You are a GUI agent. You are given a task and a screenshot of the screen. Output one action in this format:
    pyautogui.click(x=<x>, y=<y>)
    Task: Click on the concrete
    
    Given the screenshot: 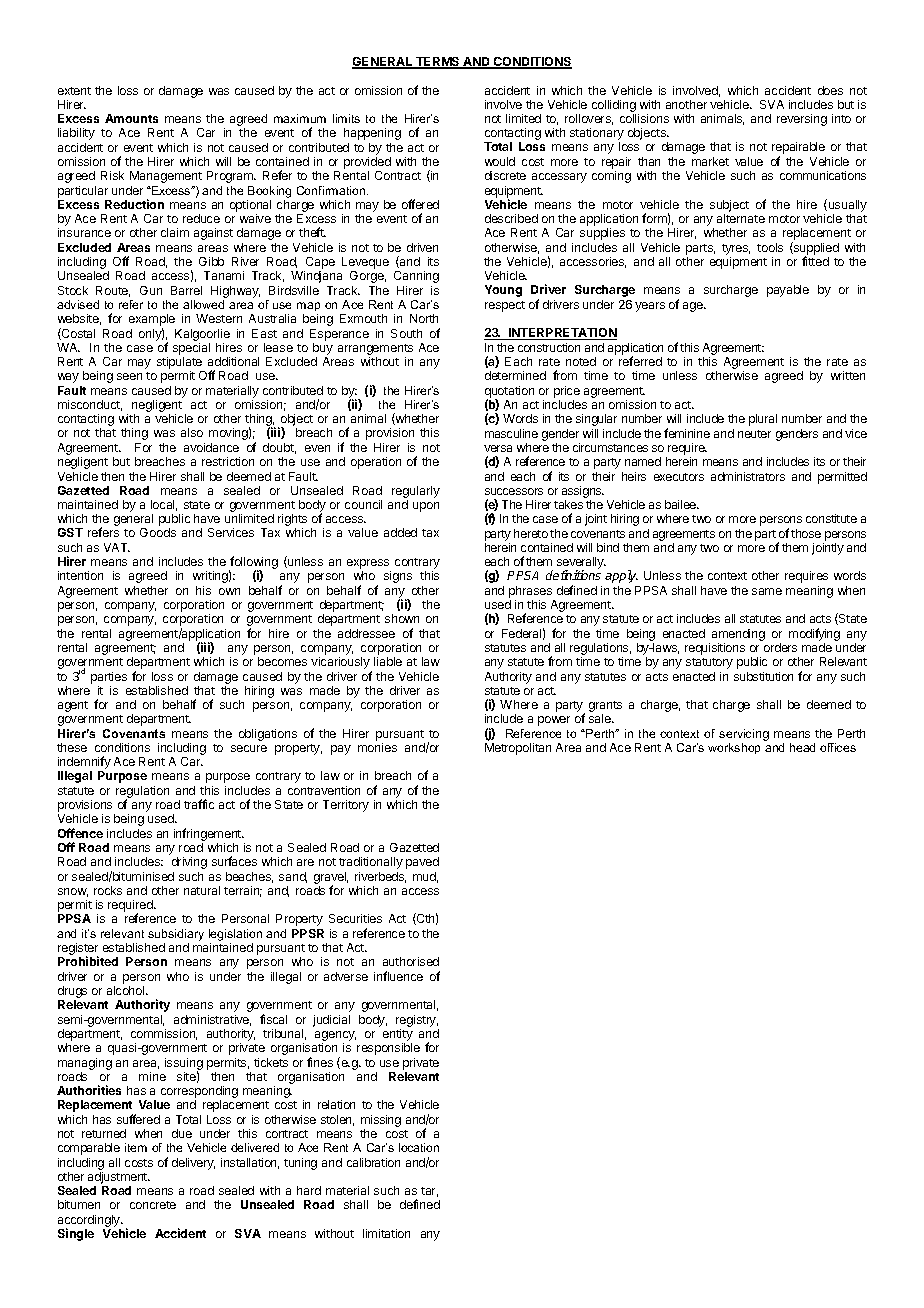 What is the action you would take?
    pyautogui.click(x=153, y=1205)
